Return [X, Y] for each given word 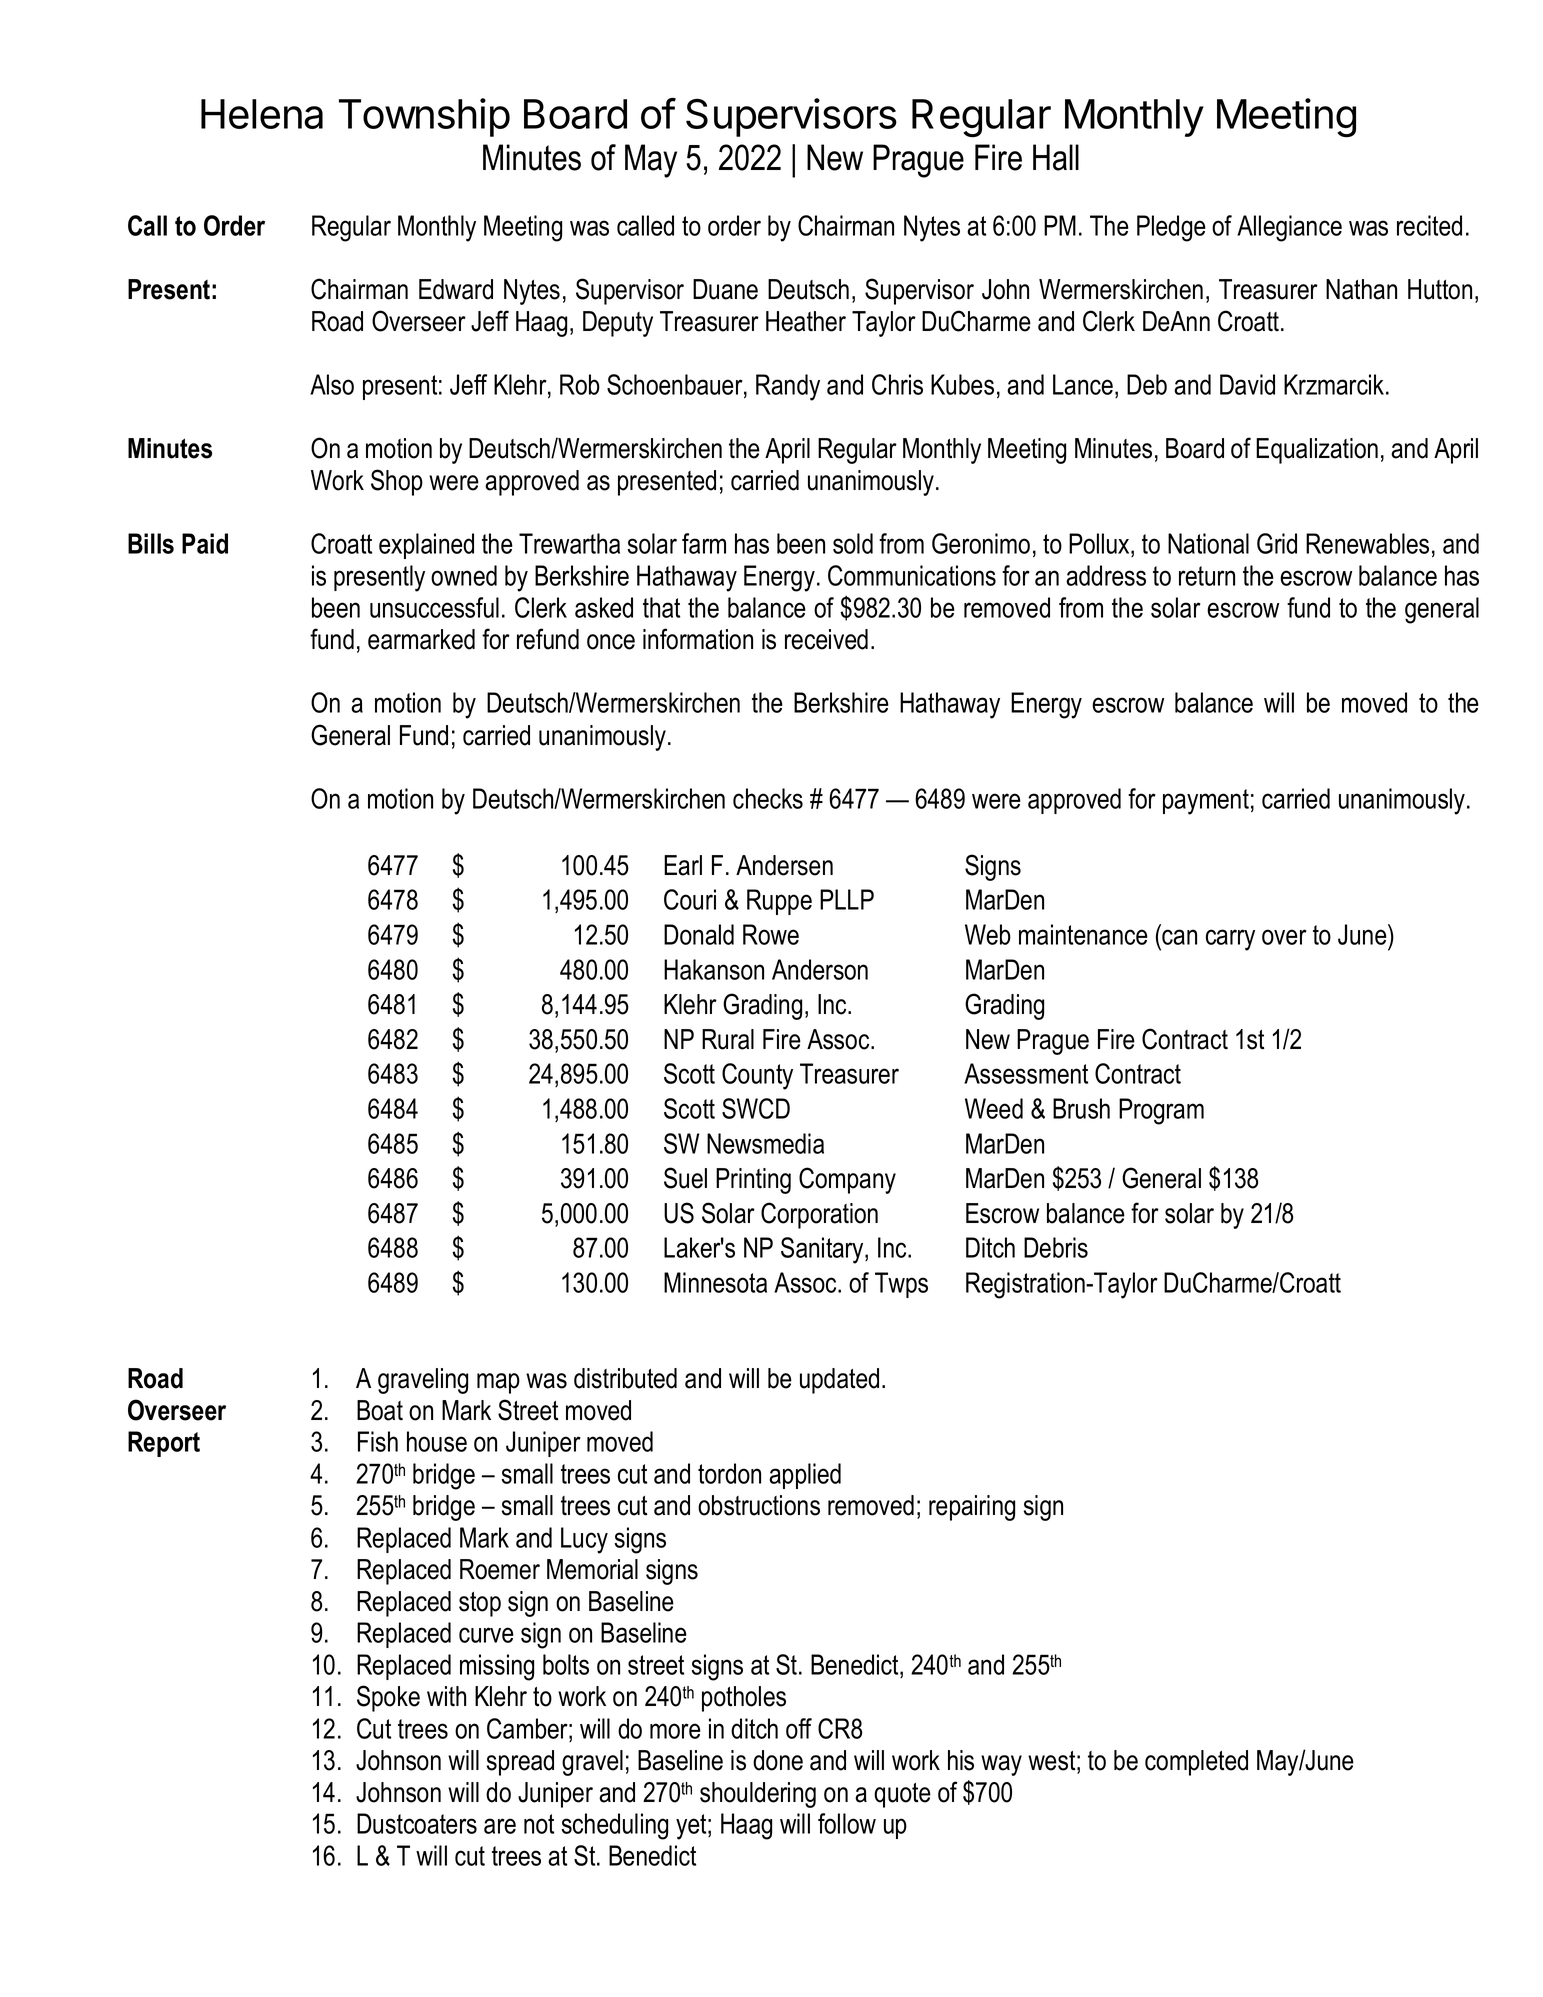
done [778, 1760]
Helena [262, 114]
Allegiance [1289, 228]
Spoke [388, 1698]
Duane [725, 289]
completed [1196, 1763]
